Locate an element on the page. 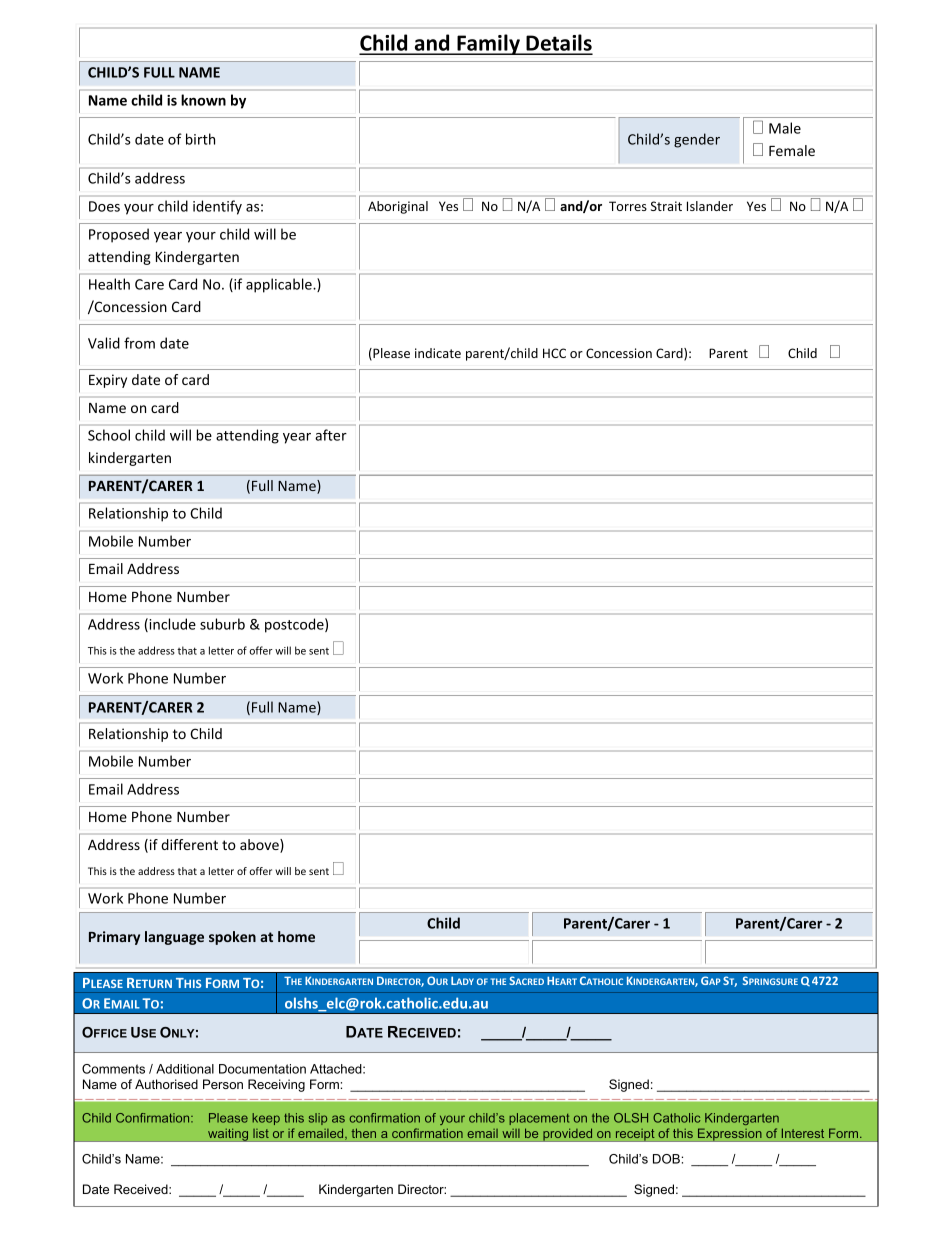  placement is located at coordinates (539, 1119).
